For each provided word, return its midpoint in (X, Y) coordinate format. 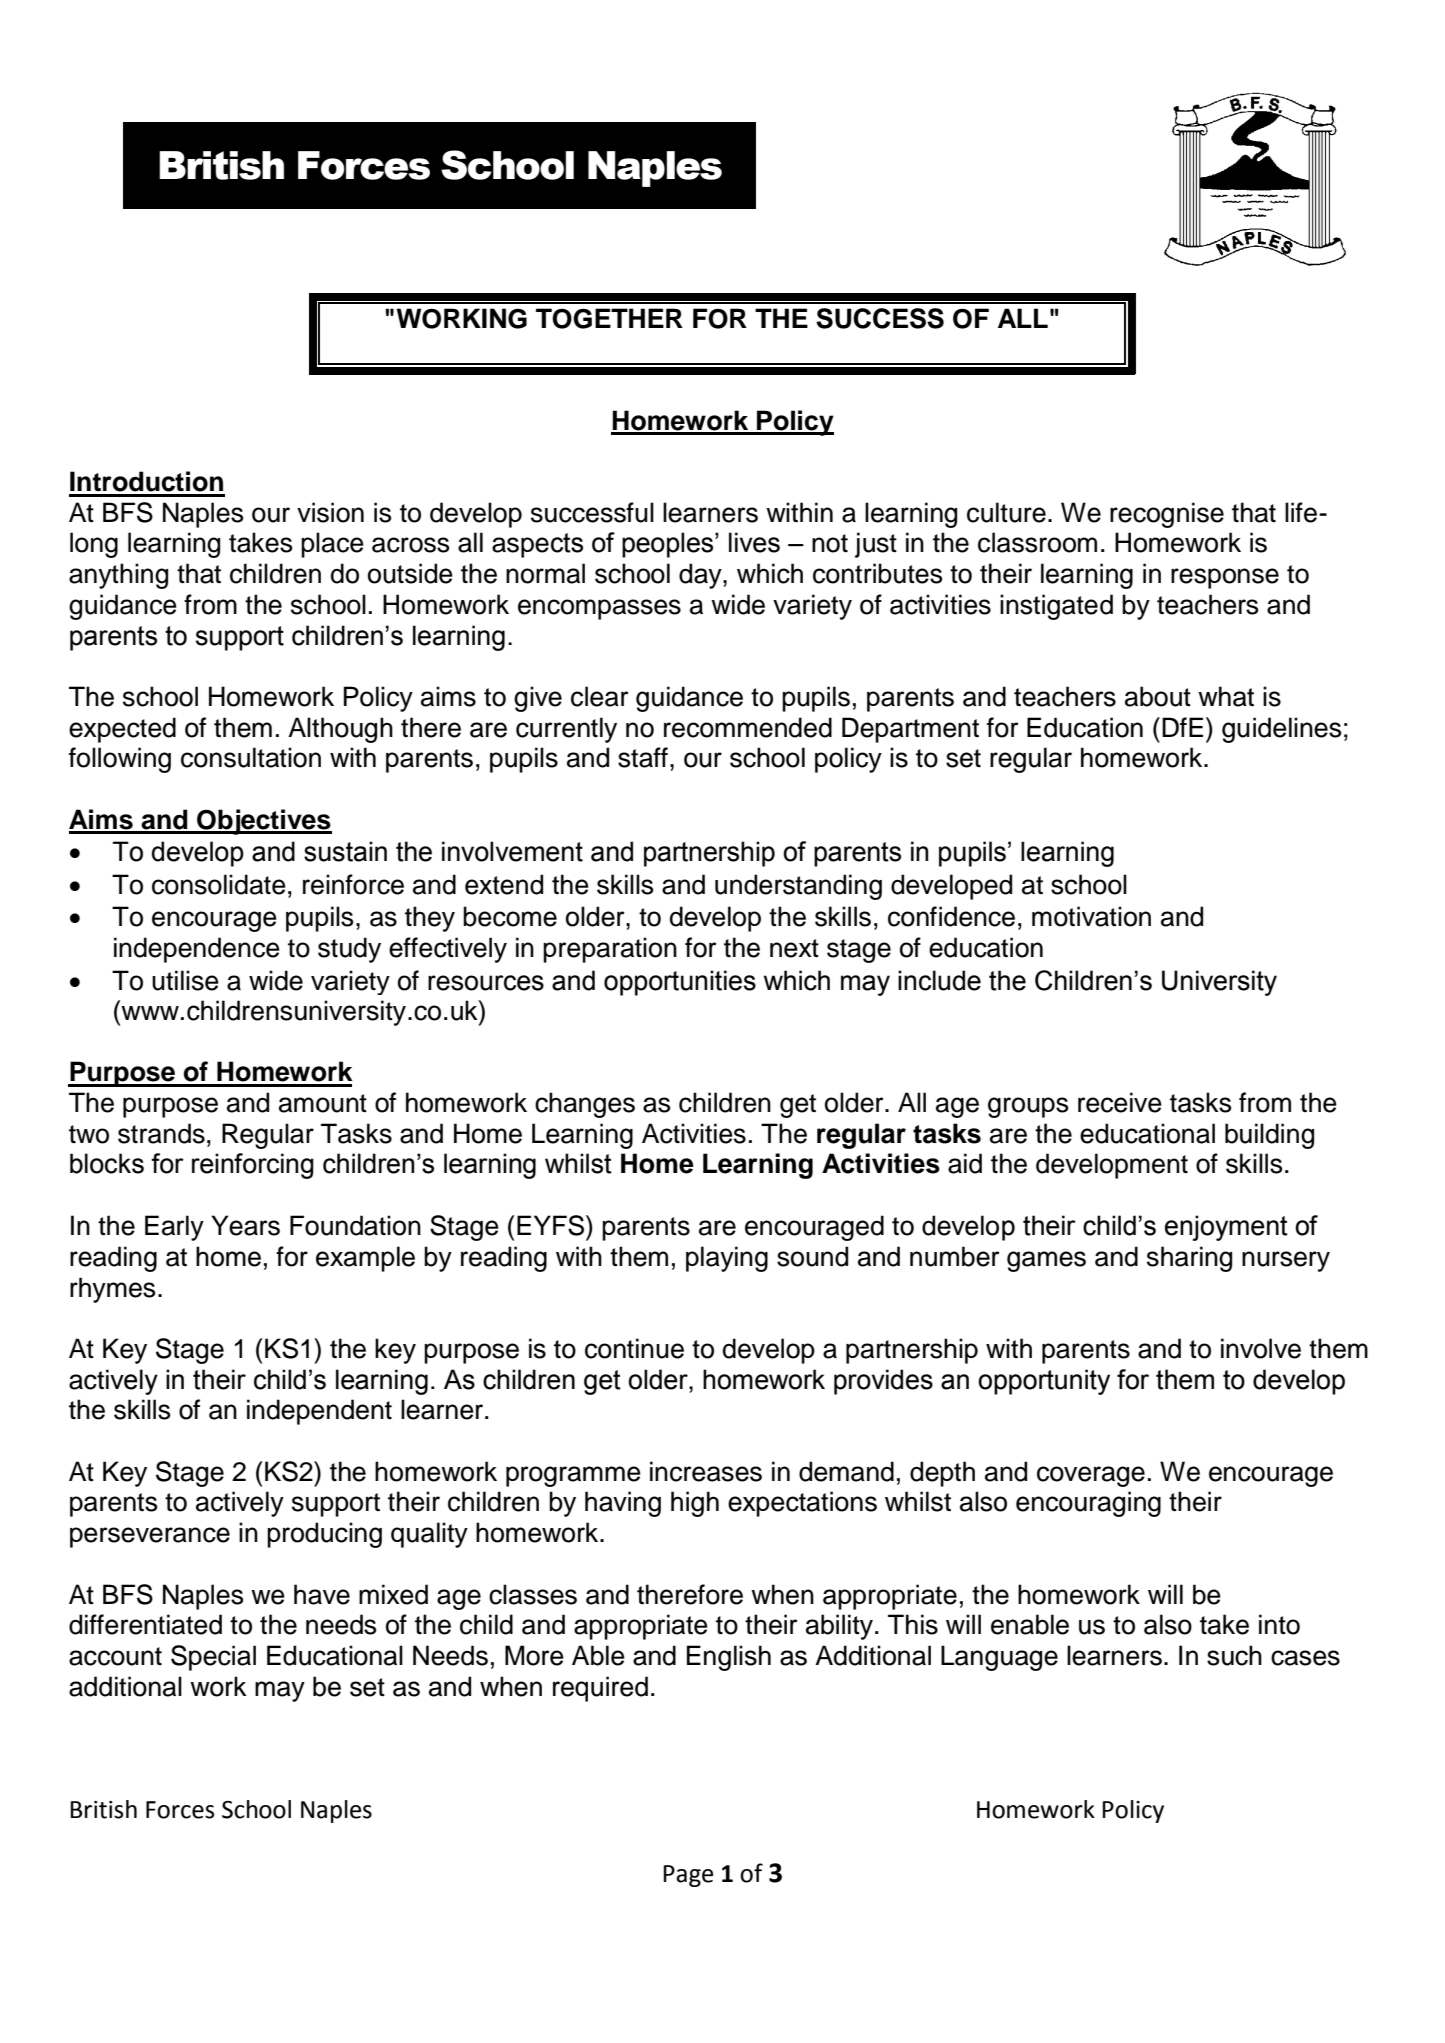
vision (330, 512)
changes (585, 1105)
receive (1120, 1102)
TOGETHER (609, 318)
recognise (1167, 515)
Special (213, 1658)
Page (688, 1876)
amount (323, 1103)
